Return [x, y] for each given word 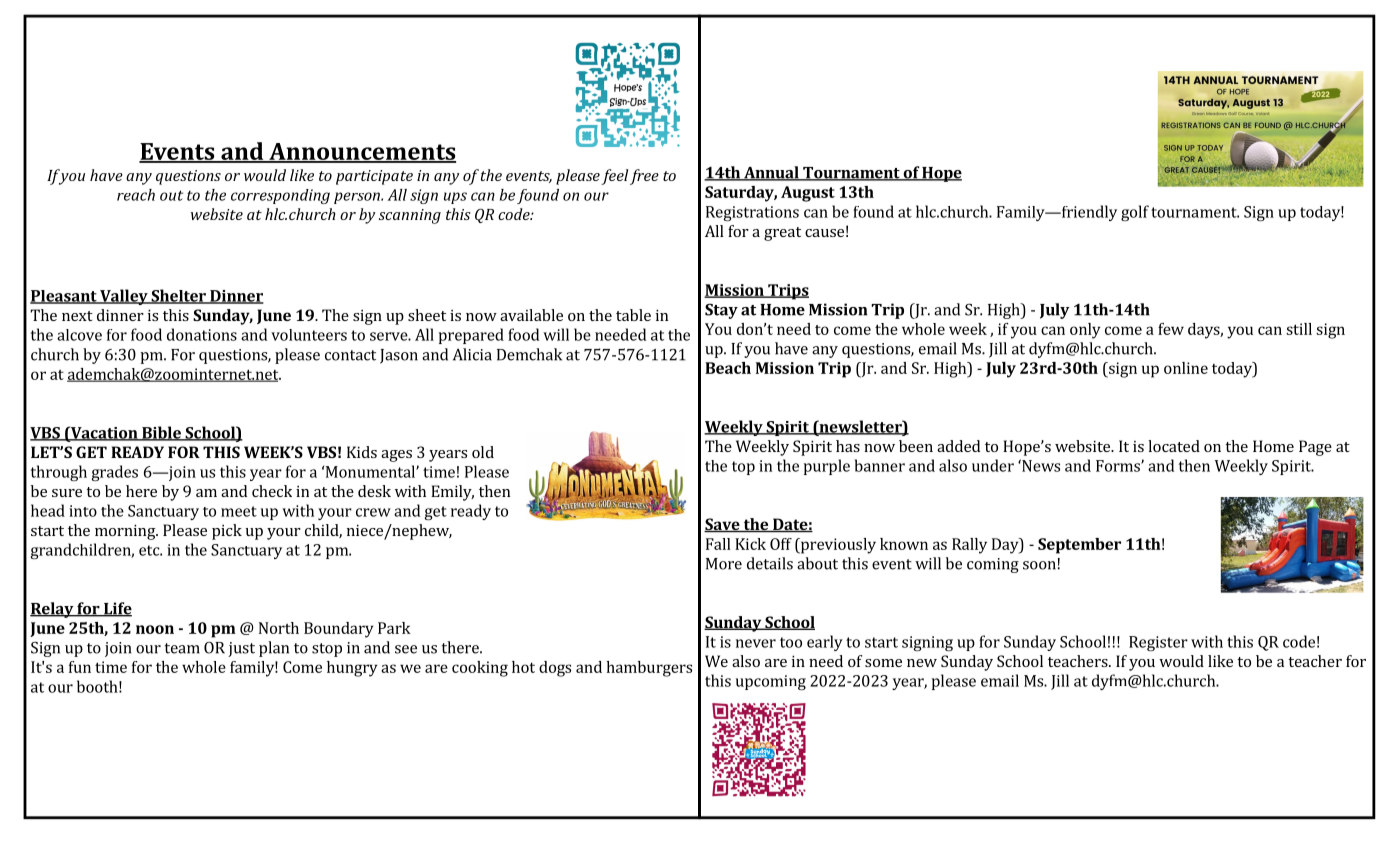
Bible [161, 433]
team [182, 648]
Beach [728, 368]
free [644, 177]
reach [136, 195]
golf [1135, 213]
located [1174, 446]
